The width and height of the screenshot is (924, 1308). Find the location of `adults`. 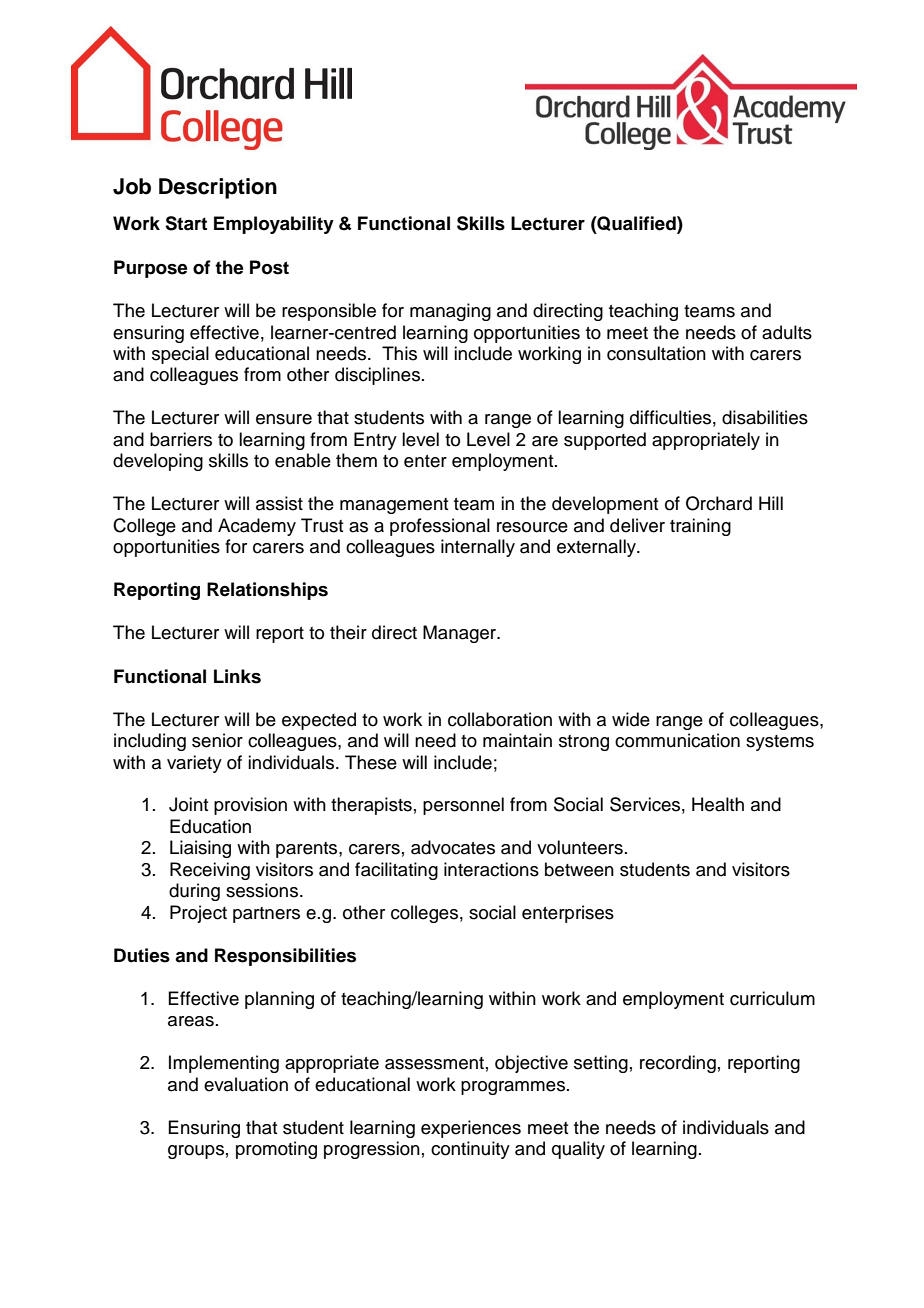

adults is located at coordinates (787, 332).
